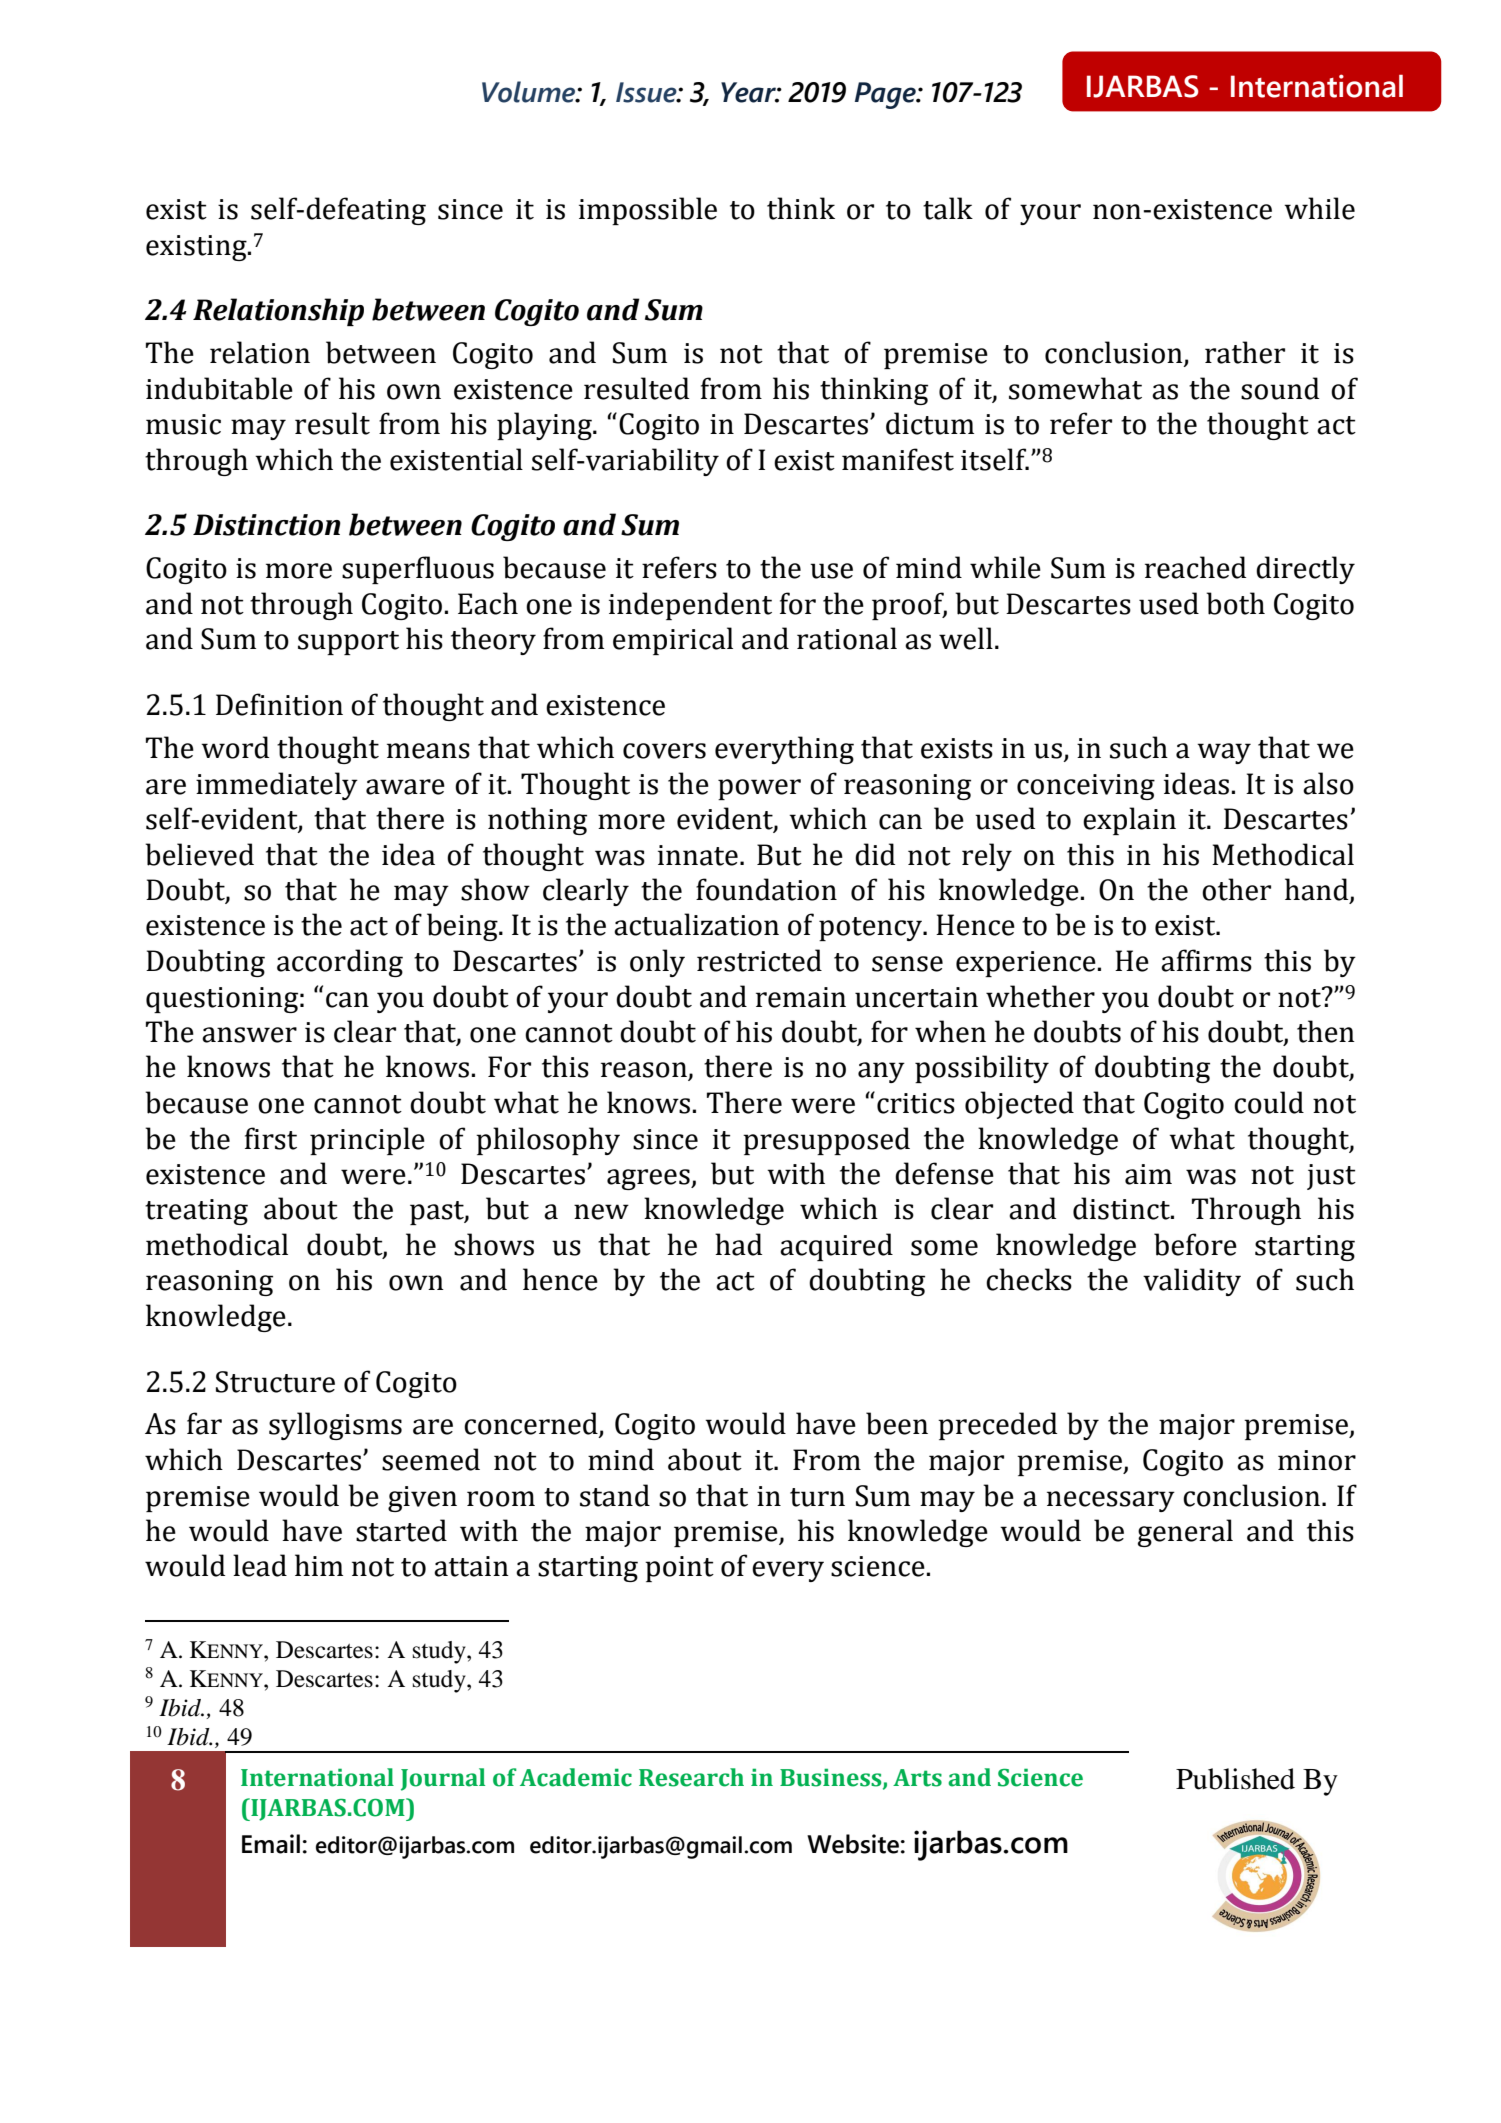 The width and height of the page is (1501, 2123). I want to click on Email, so click(271, 1844).
